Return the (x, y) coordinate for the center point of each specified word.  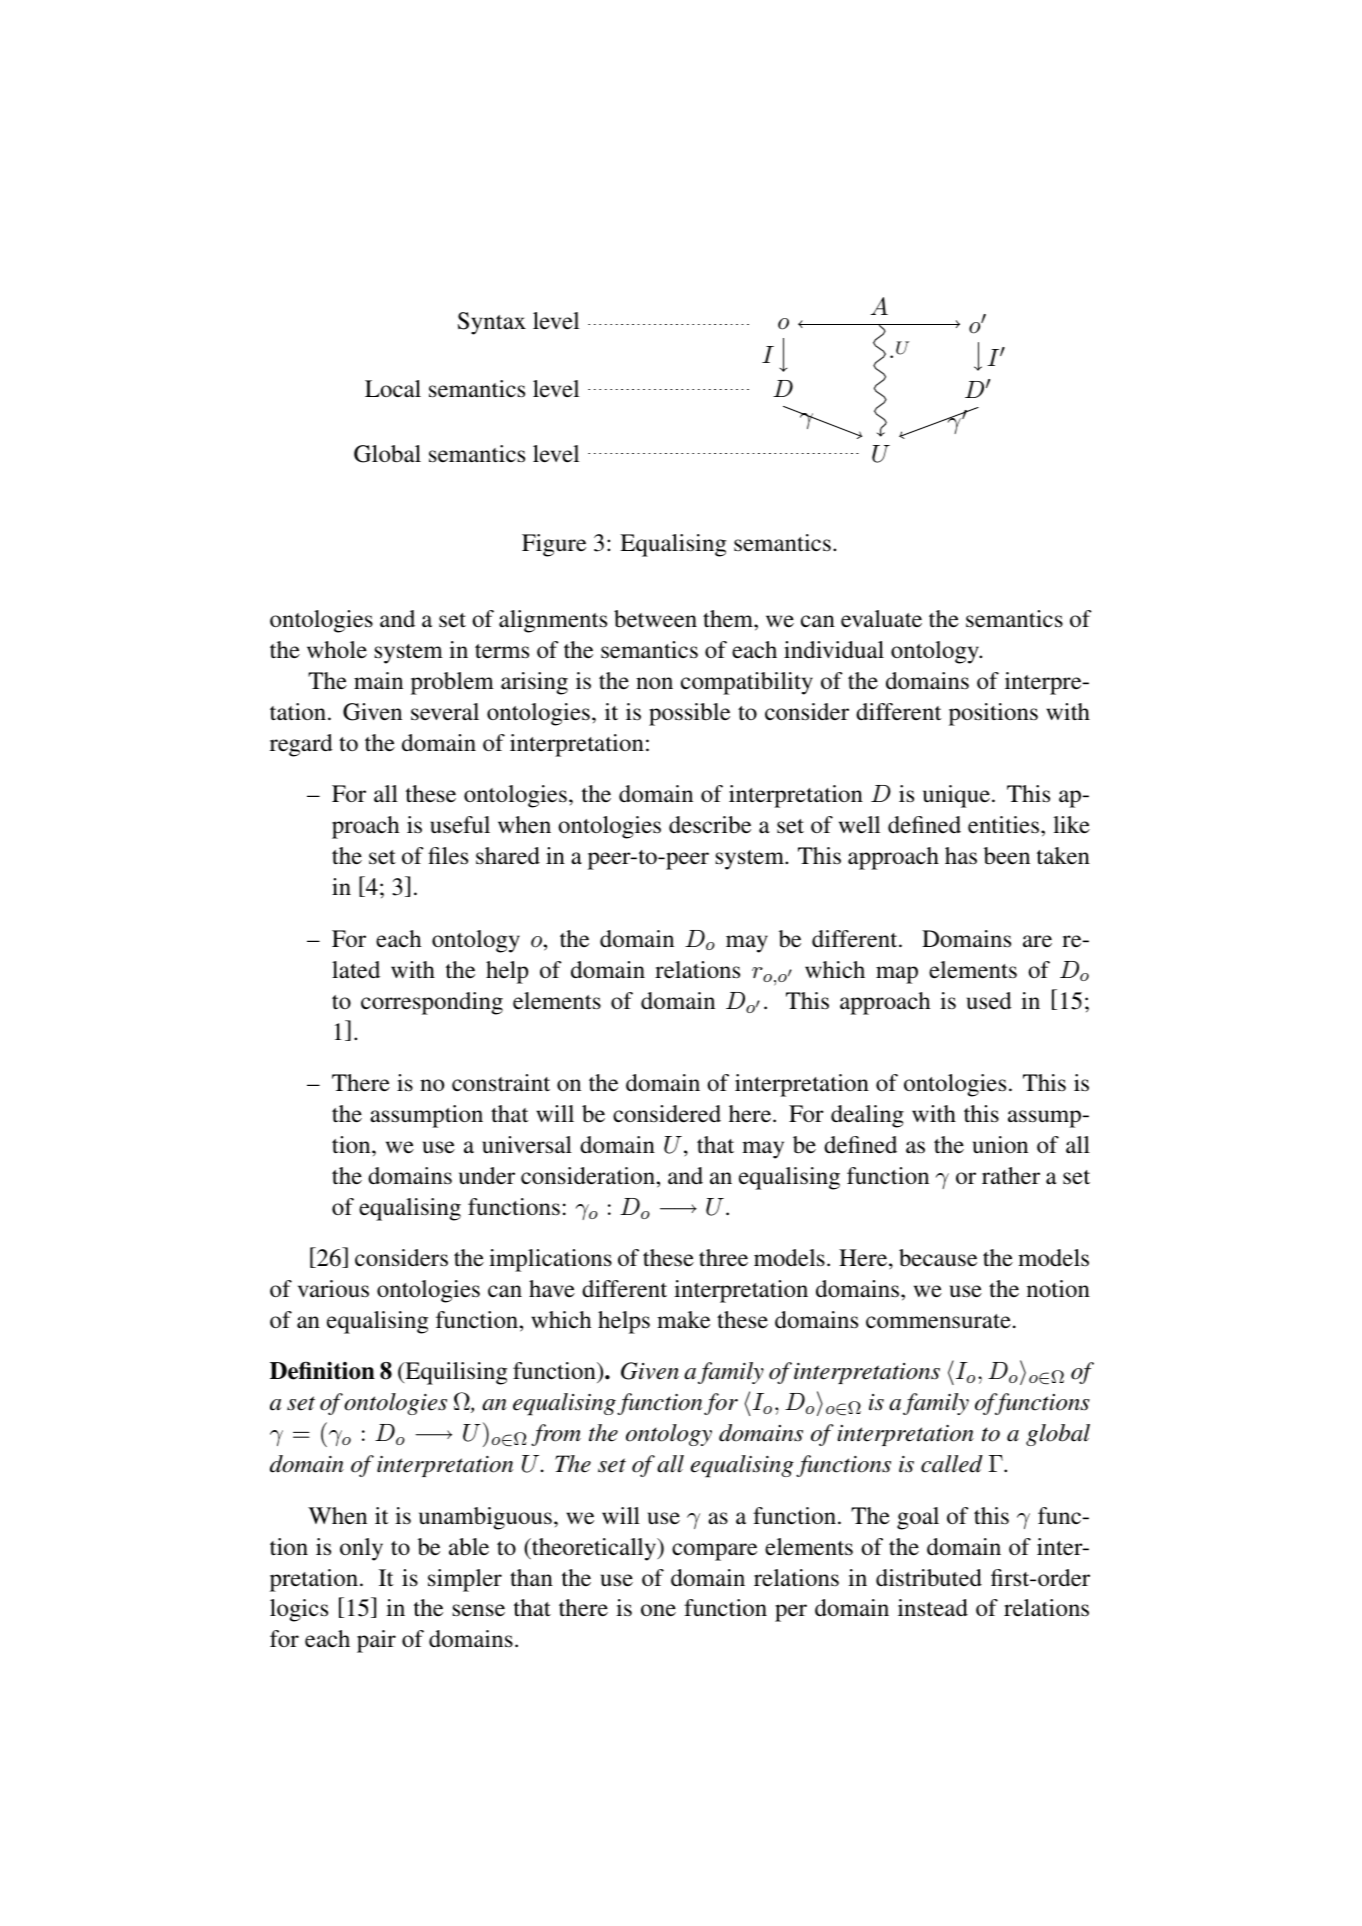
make (683, 1319)
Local (393, 388)
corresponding (432, 1003)
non (654, 683)
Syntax (492, 323)
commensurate (938, 1321)
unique (956, 796)
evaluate (881, 619)
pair (376, 1641)
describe (710, 825)
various (333, 1289)
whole (337, 650)
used (989, 1001)
